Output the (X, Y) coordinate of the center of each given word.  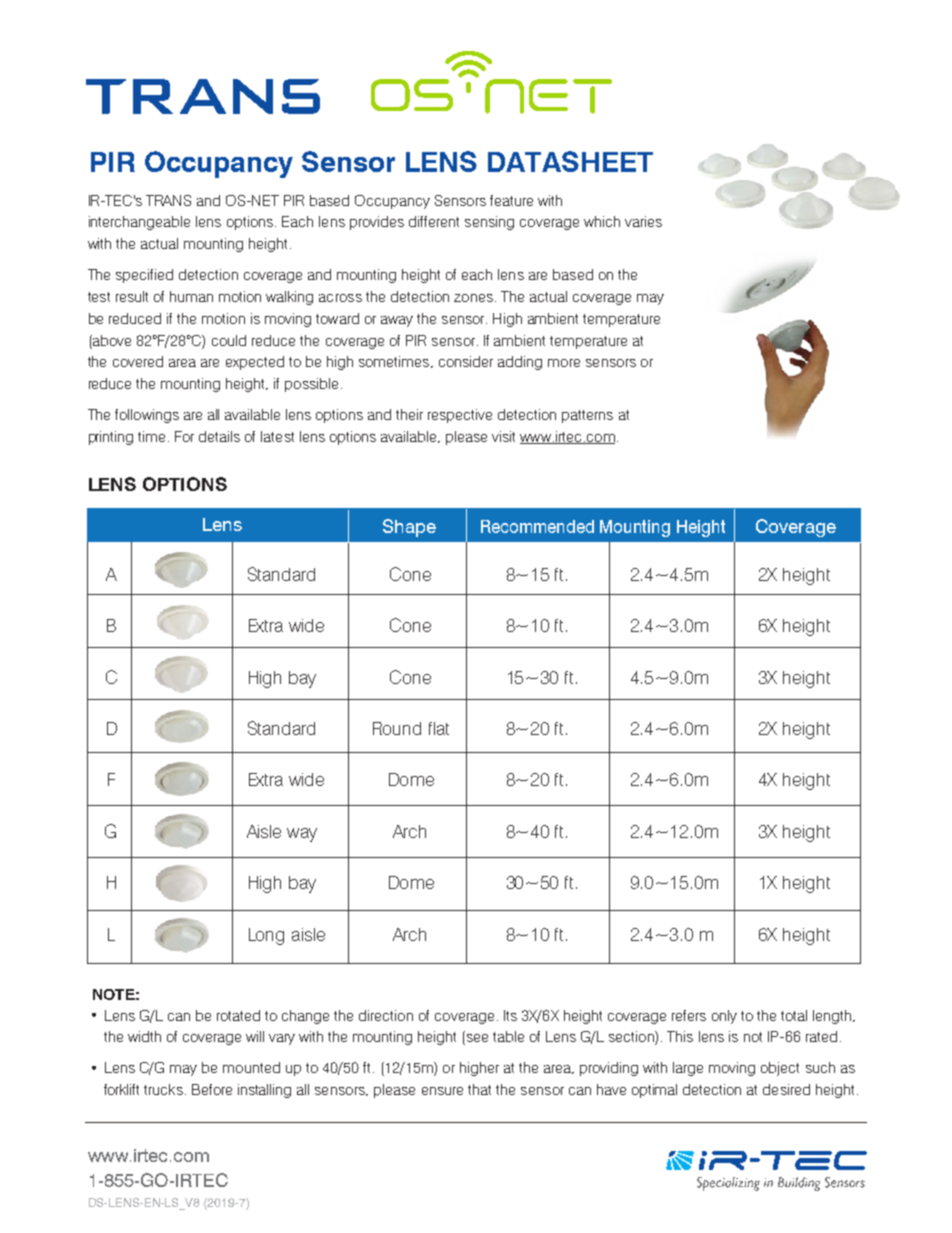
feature (511, 200)
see (476, 1039)
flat (439, 728)
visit (503, 436)
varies (643, 221)
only (724, 1017)
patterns (587, 416)
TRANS (168, 200)
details (219, 436)
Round (397, 728)
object (780, 1069)
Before (212, 1089)
